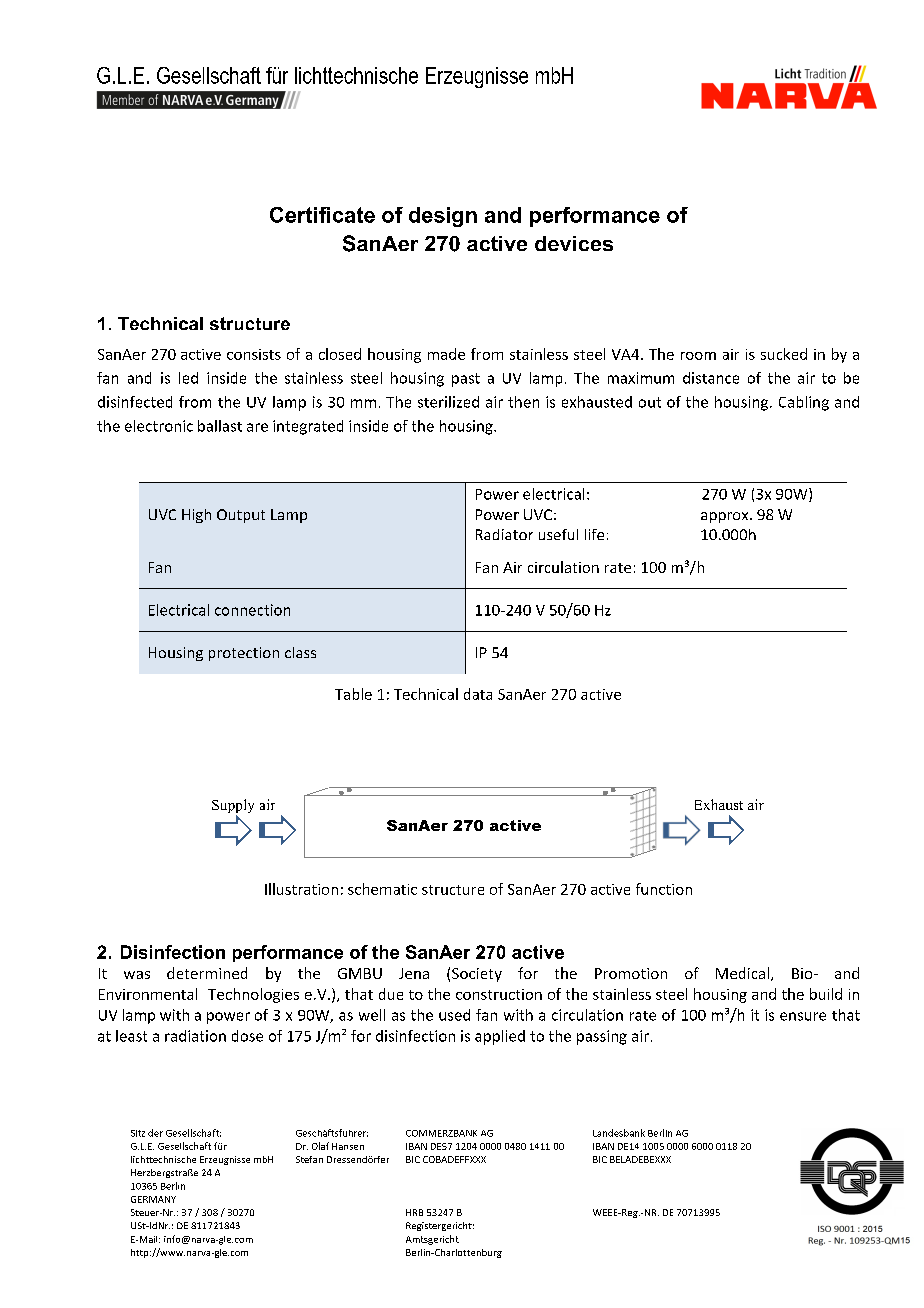 The width and height of the screenshot is (924, 1308). What do you see at coordinates (414, 1212) in the screenshot?
I see `HRB` at bounding box center [414, 1212].
